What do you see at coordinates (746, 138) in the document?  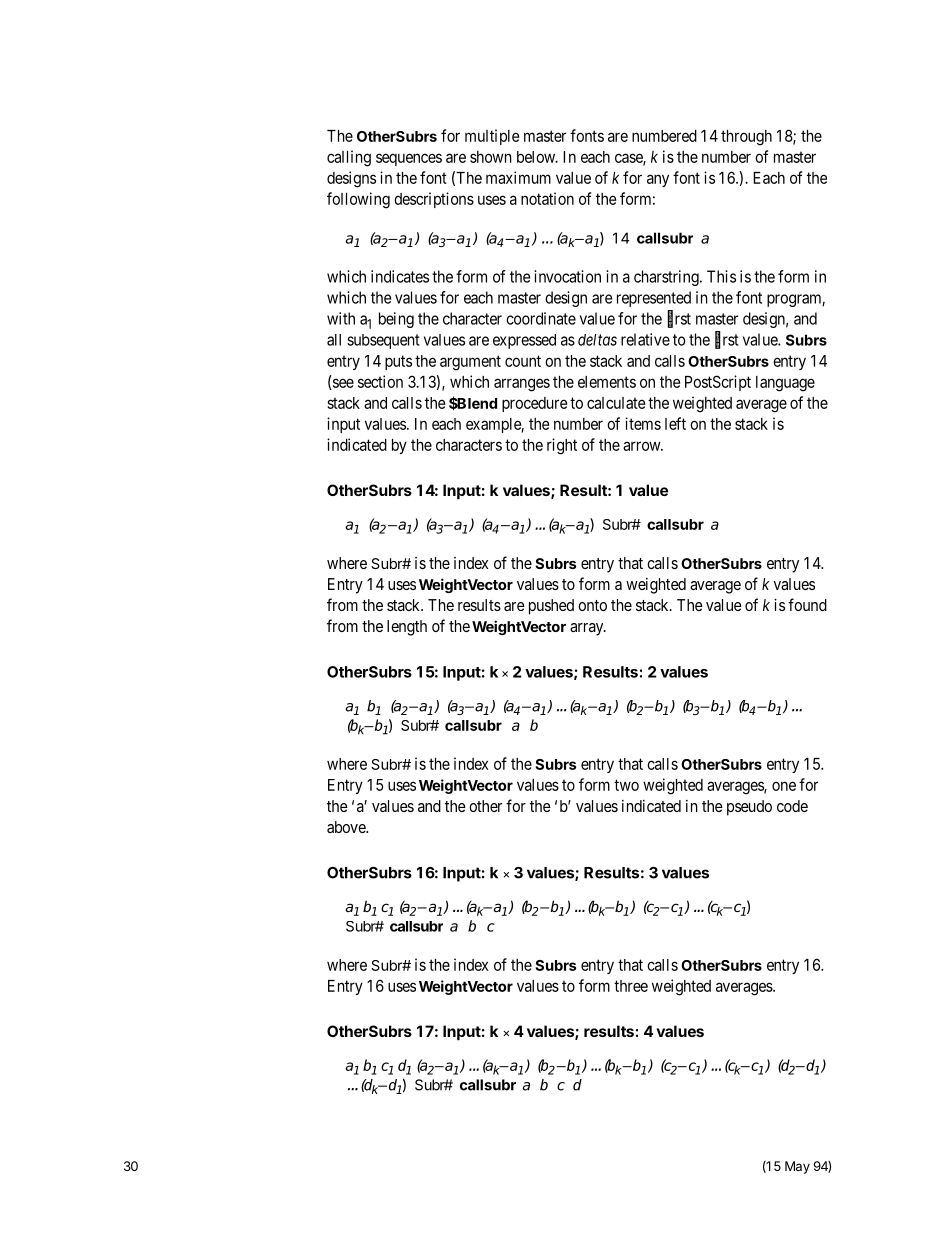 I see `through` at bounding box center [746, 138].
